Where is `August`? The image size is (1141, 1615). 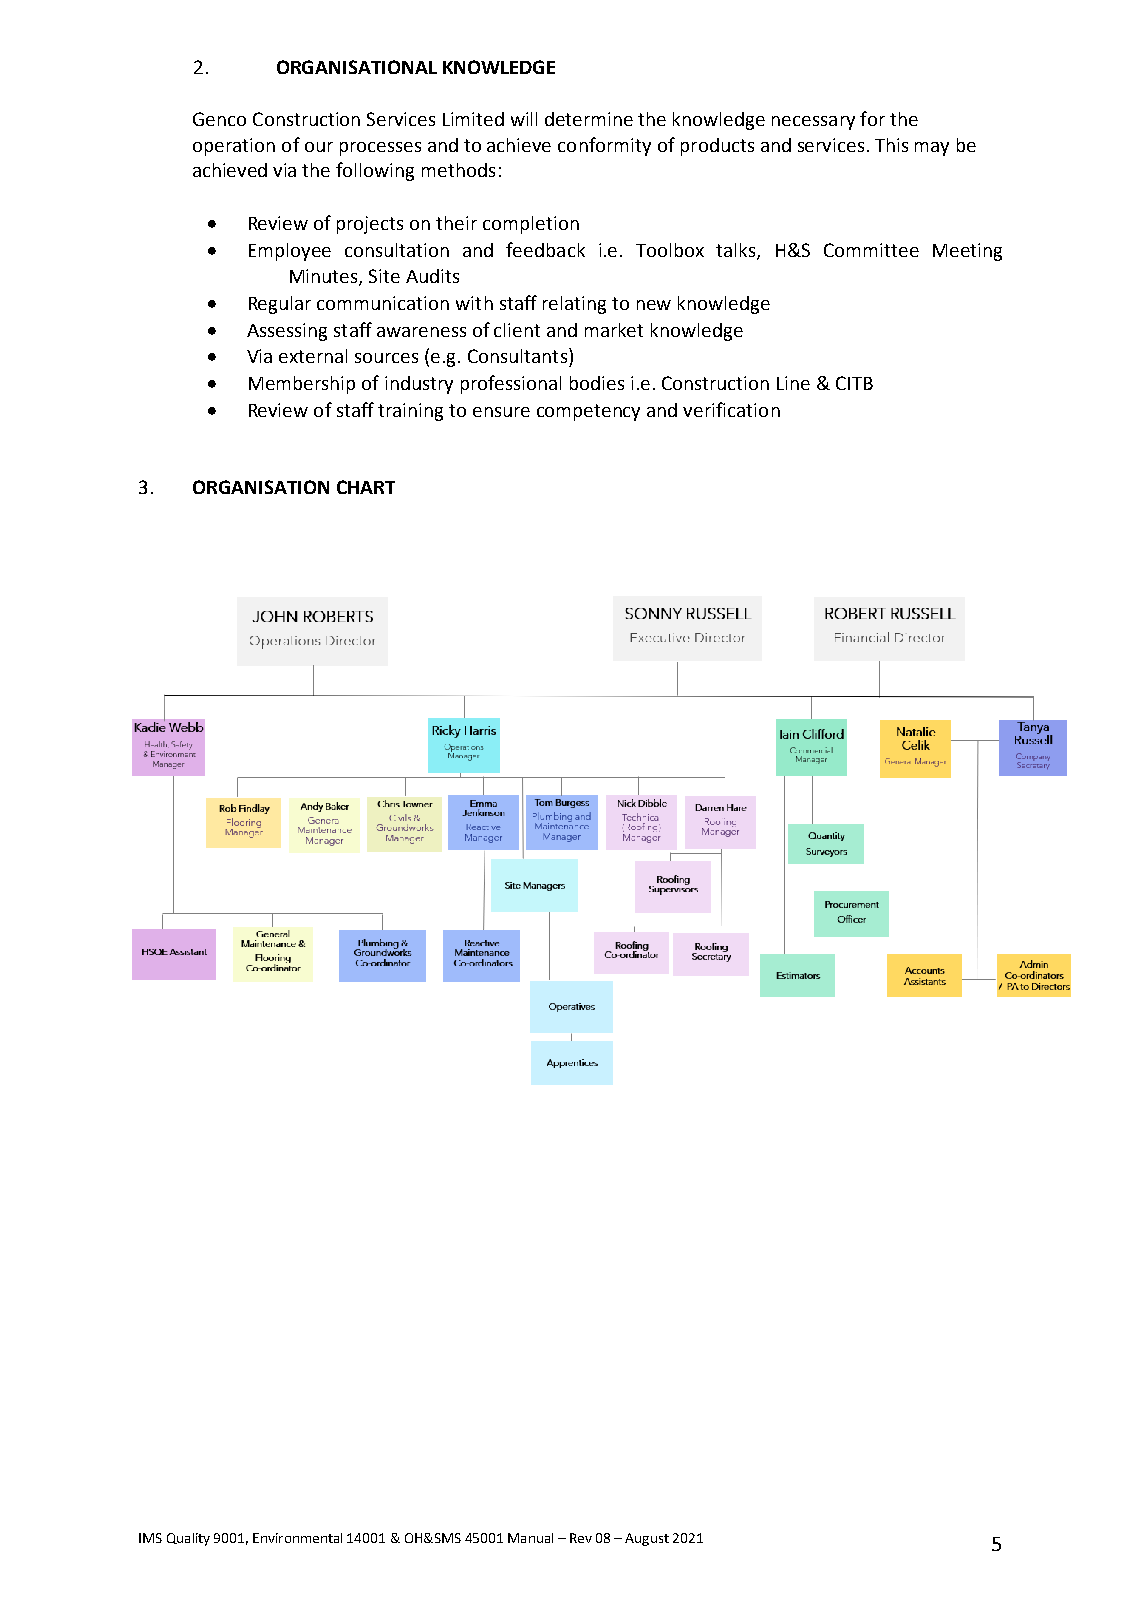 August is located at coordinates (647, 1539).
